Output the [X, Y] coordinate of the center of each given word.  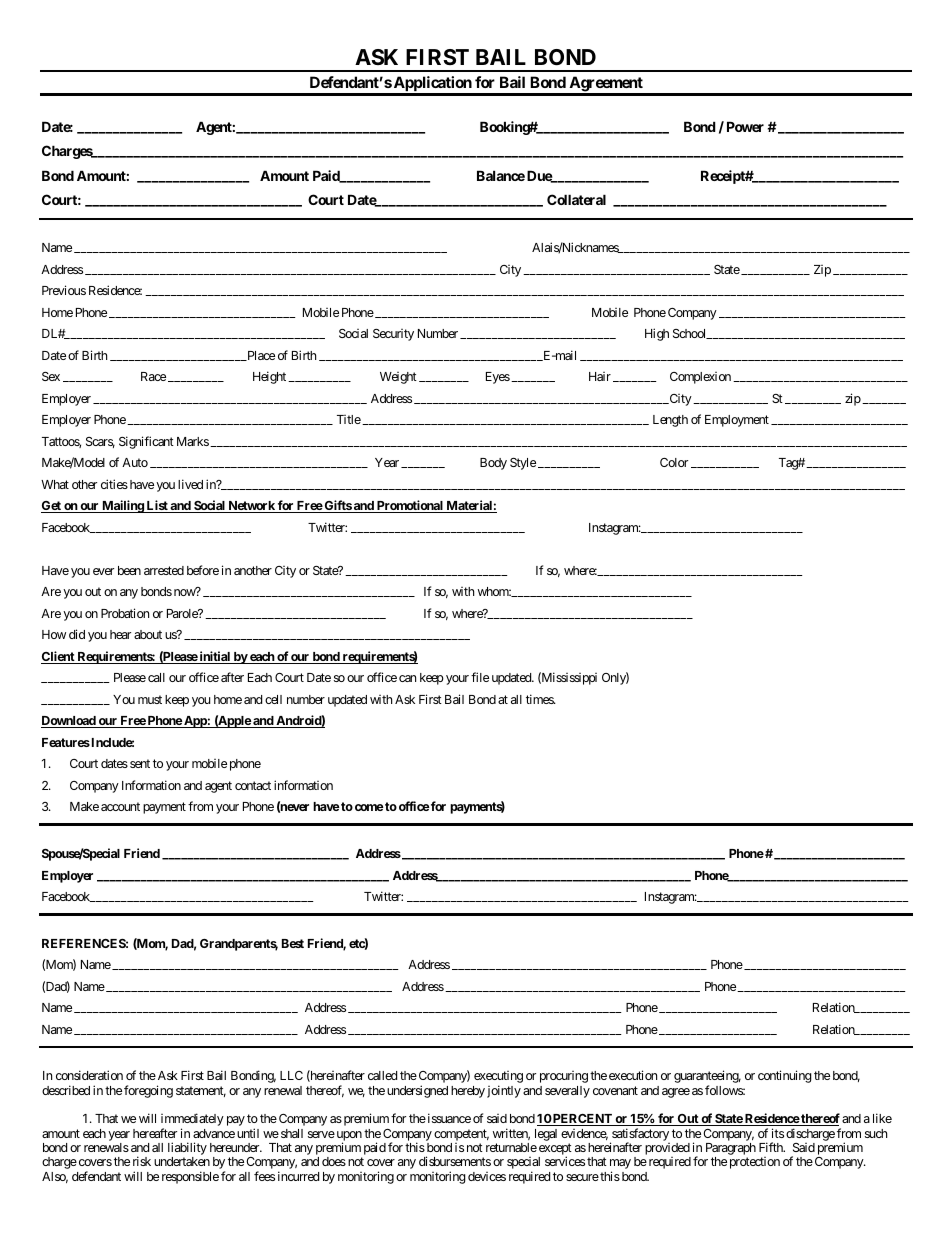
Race [153, 376]
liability [187, 1150]
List [157, 506]
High [657, 334]
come [369, 807]
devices [487, 1176]
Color [674, 462]
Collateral [576, 199]
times [540, 699]
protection [755, 1163]
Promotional [410, 506]
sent [140, 763]
